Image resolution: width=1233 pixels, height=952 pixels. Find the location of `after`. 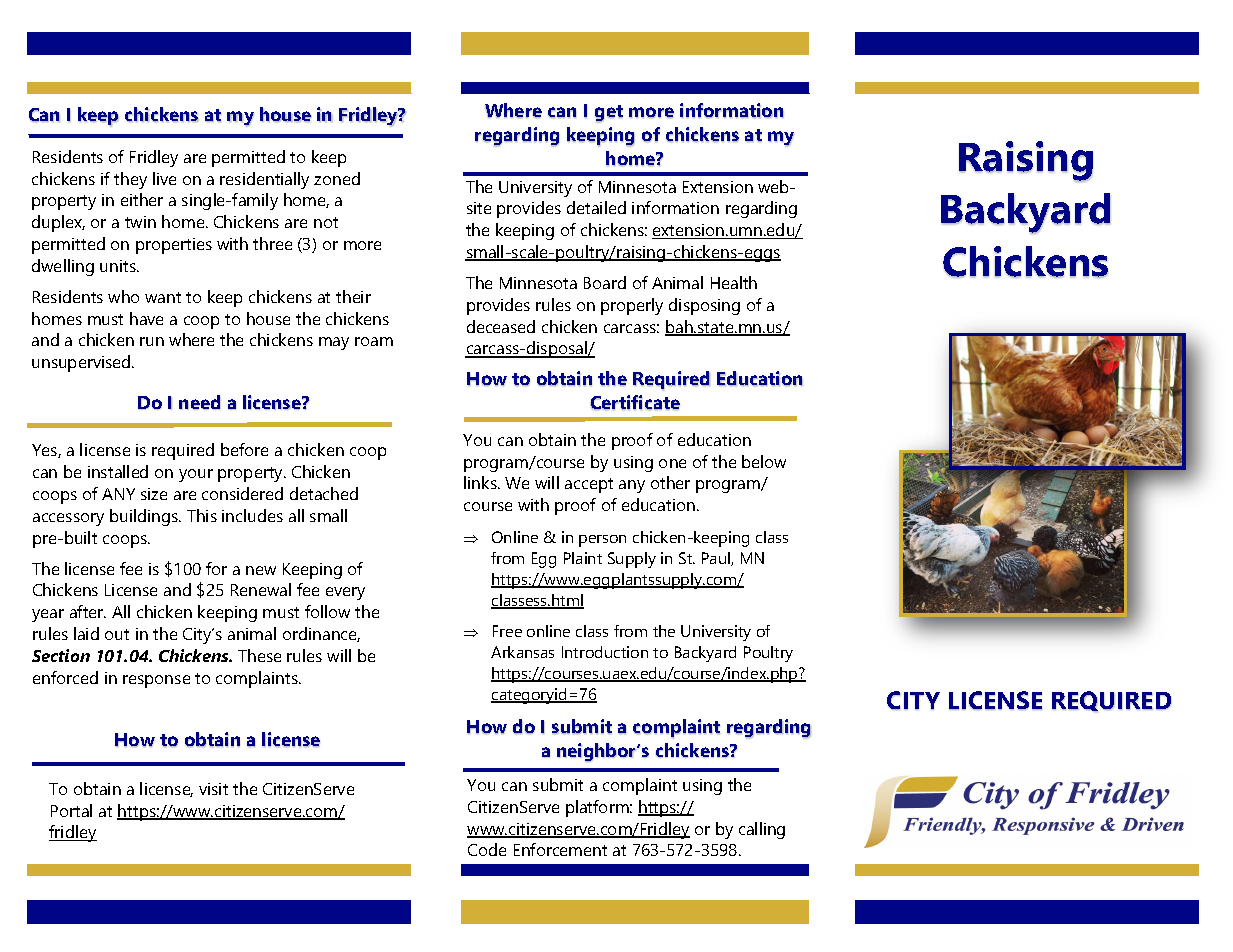

after is located at coordinates (88, 611).
